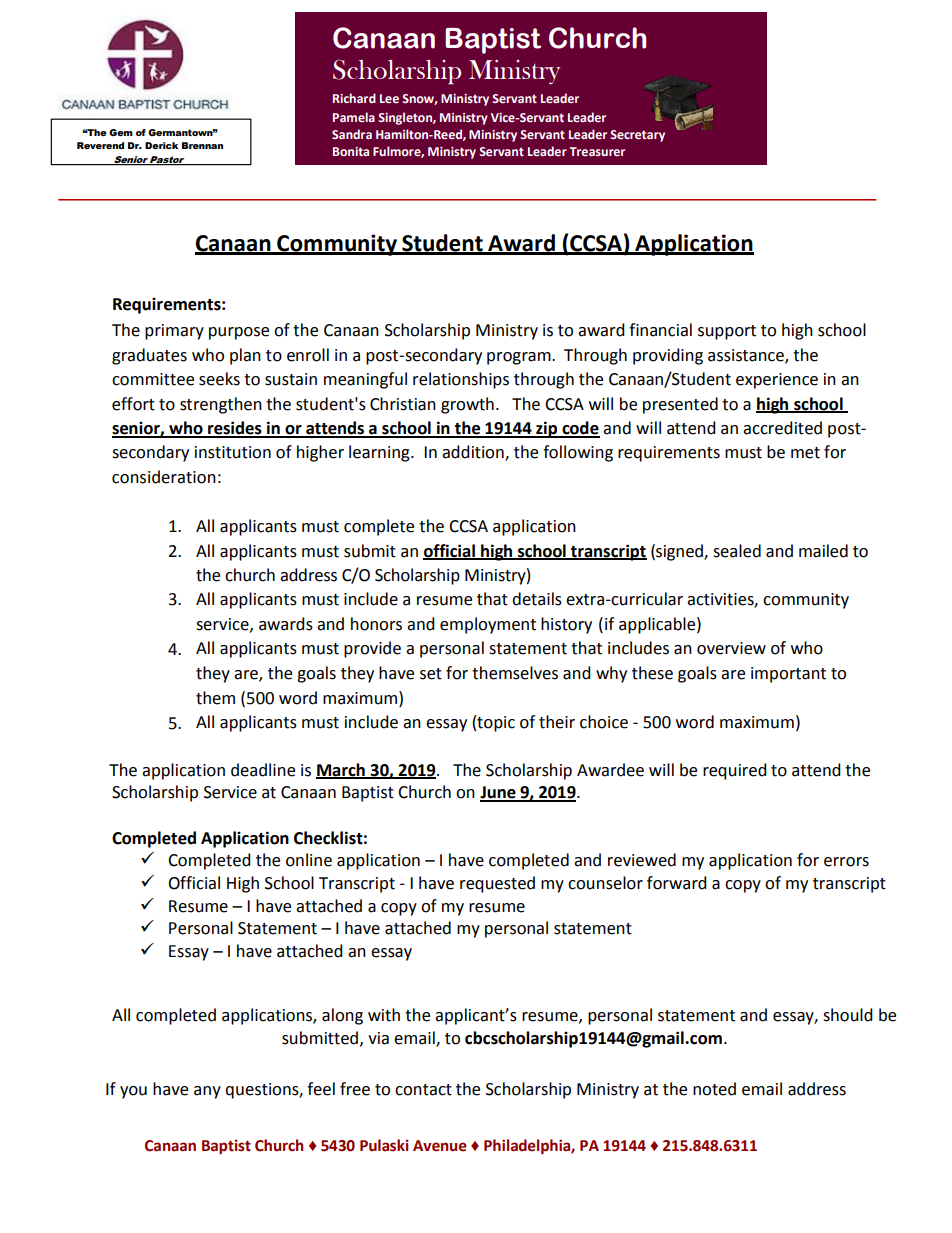 The image size is (952, 1233). Describe the element at coordinates (202, 145) in the screenshot. I see `Brennan` at that location.
